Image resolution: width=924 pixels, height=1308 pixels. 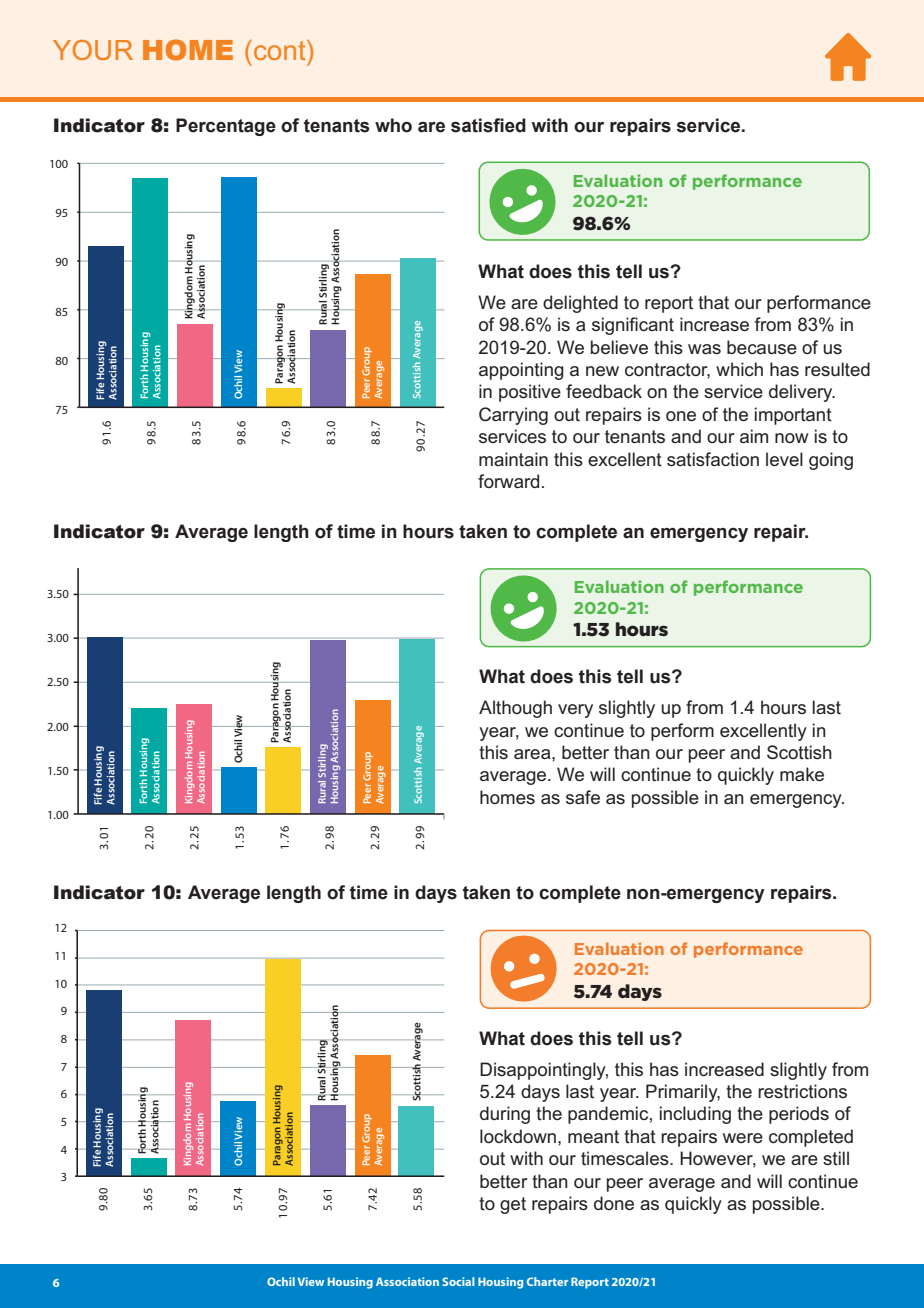 What do you see at coordinates (583, 797) in the screenshot?
I see `safe` at bounding box center [583, 797].
